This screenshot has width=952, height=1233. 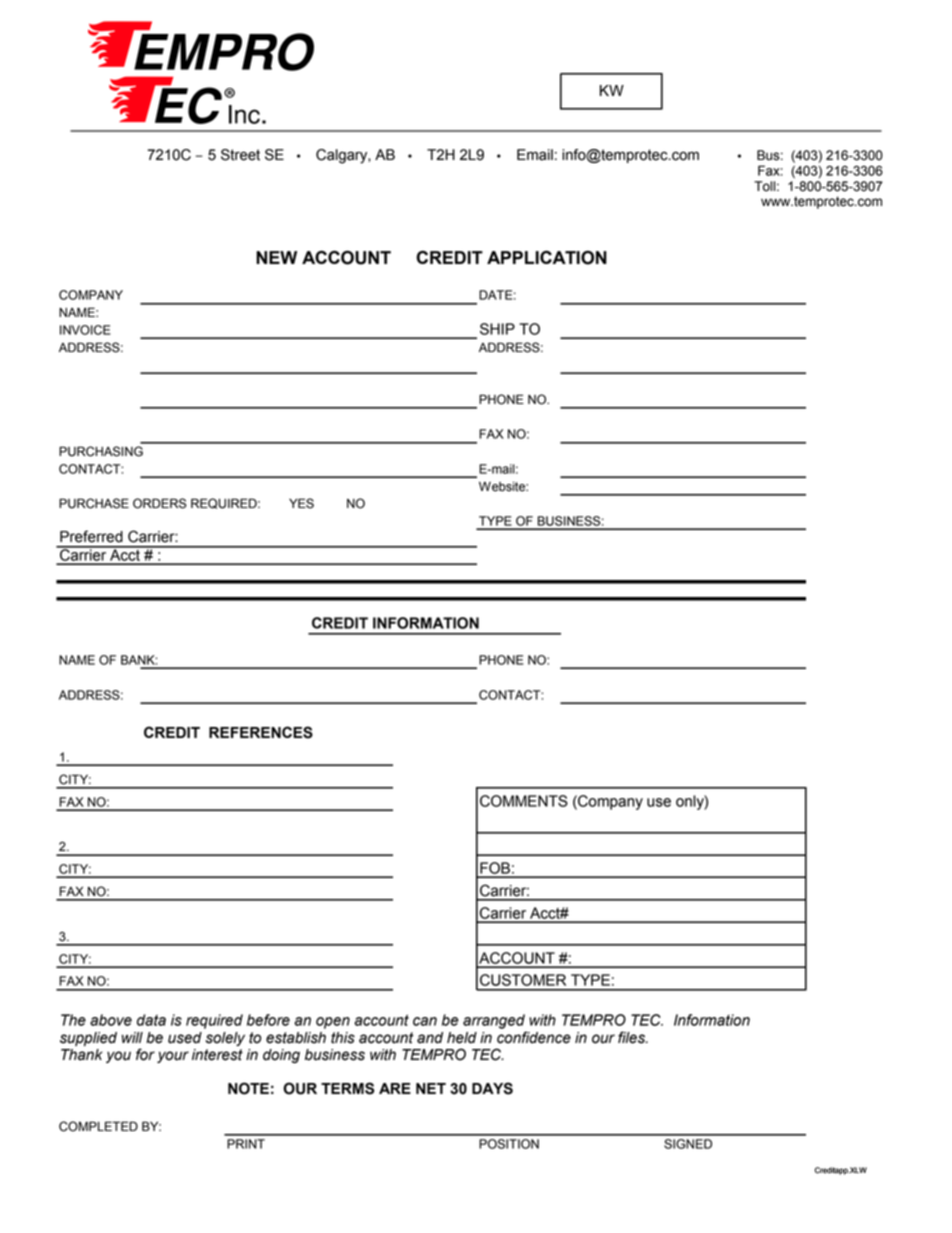 I want to click on Street, so click(x=240, y=155).
